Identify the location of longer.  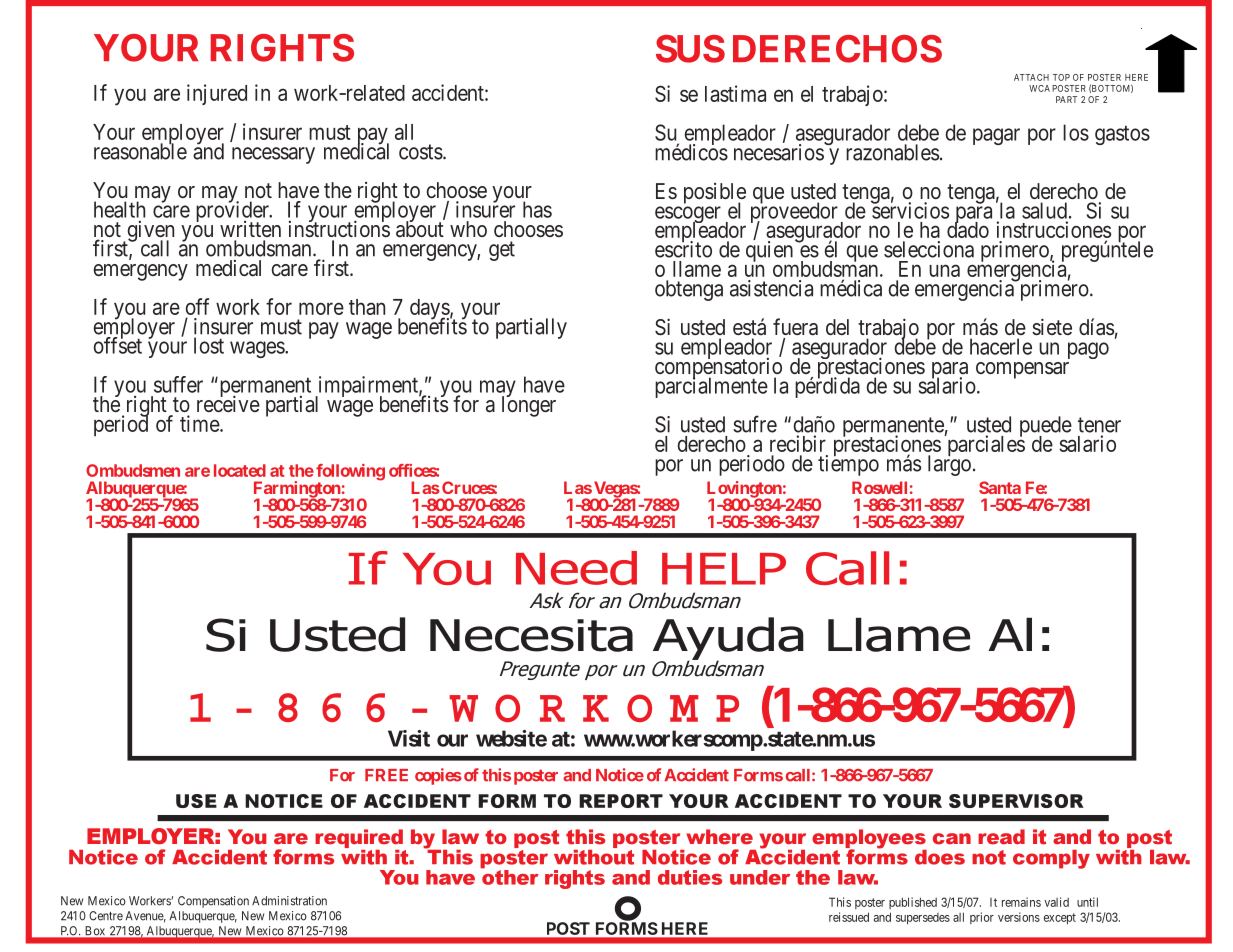
(529, 406).
